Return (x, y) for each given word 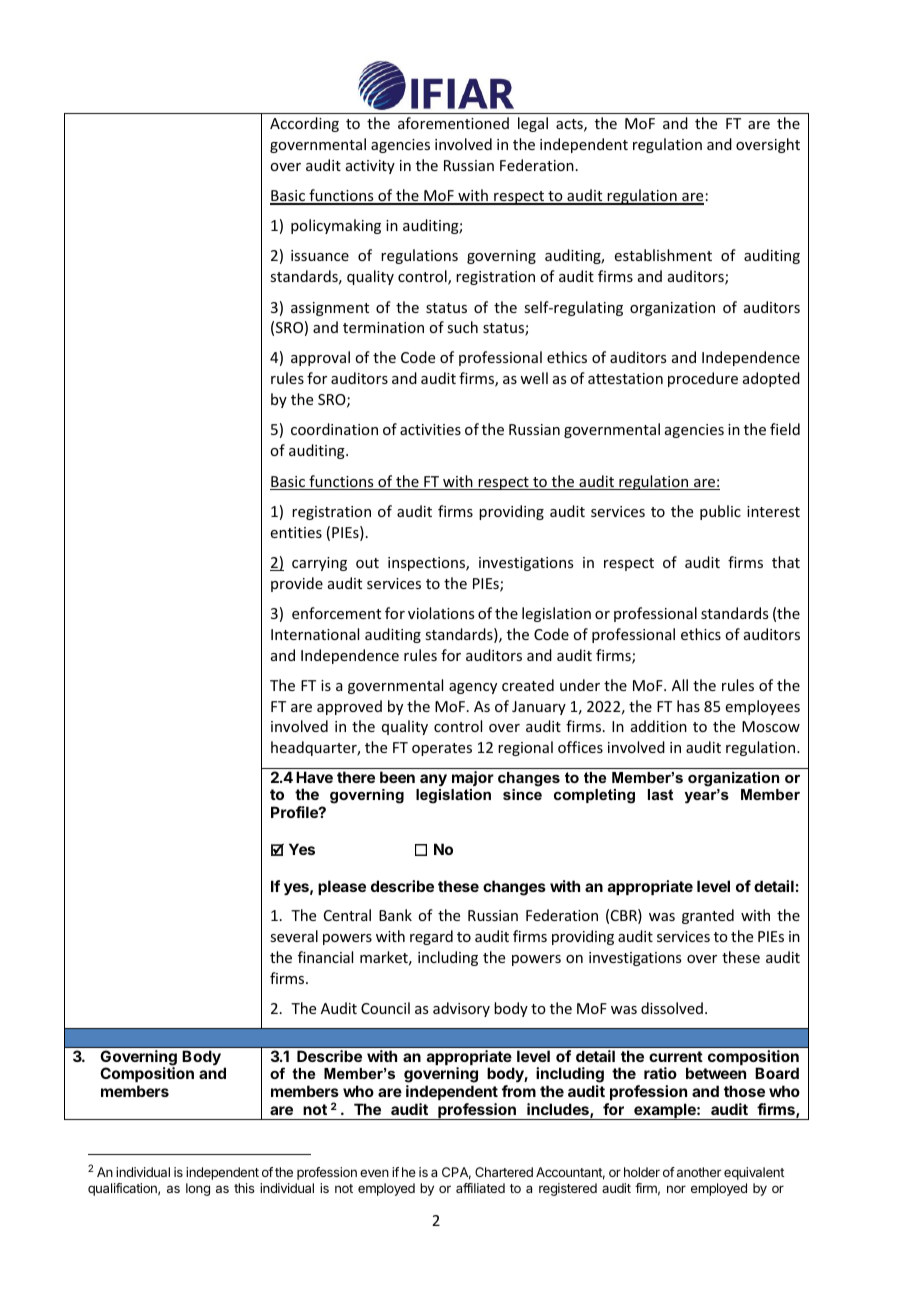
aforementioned (453, 123)
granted (708, 916)
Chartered (504, 1172)
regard (431, 937)
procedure (703, 379)
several (294, 936)
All (680, 685)
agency (473, 688)
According (304, 124)
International (315, 634)
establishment (663, 255)
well (534, 378)
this (244, 1188)
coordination (334, 429)
